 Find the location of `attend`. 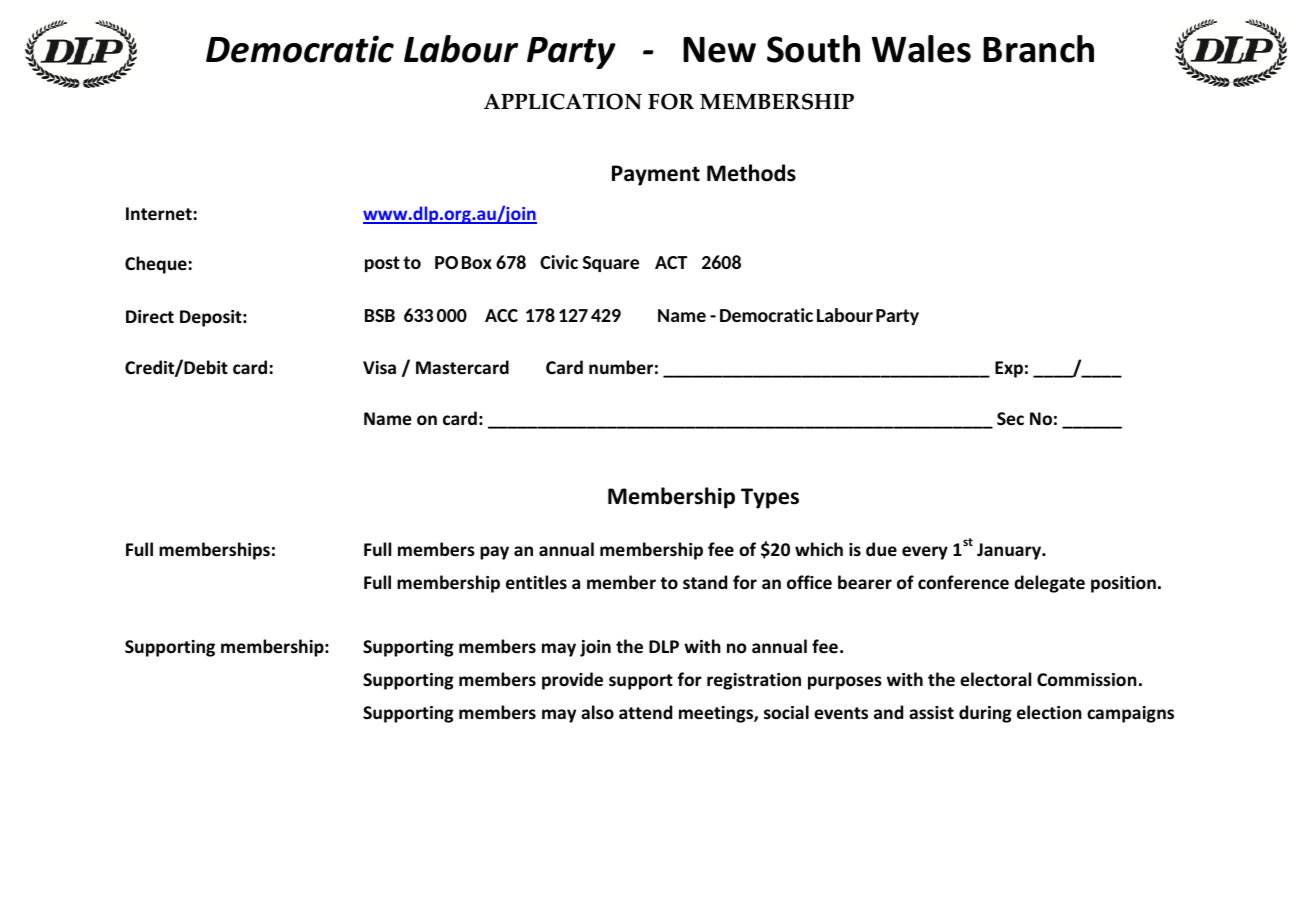

attend is located at coordinates (645, 712).
